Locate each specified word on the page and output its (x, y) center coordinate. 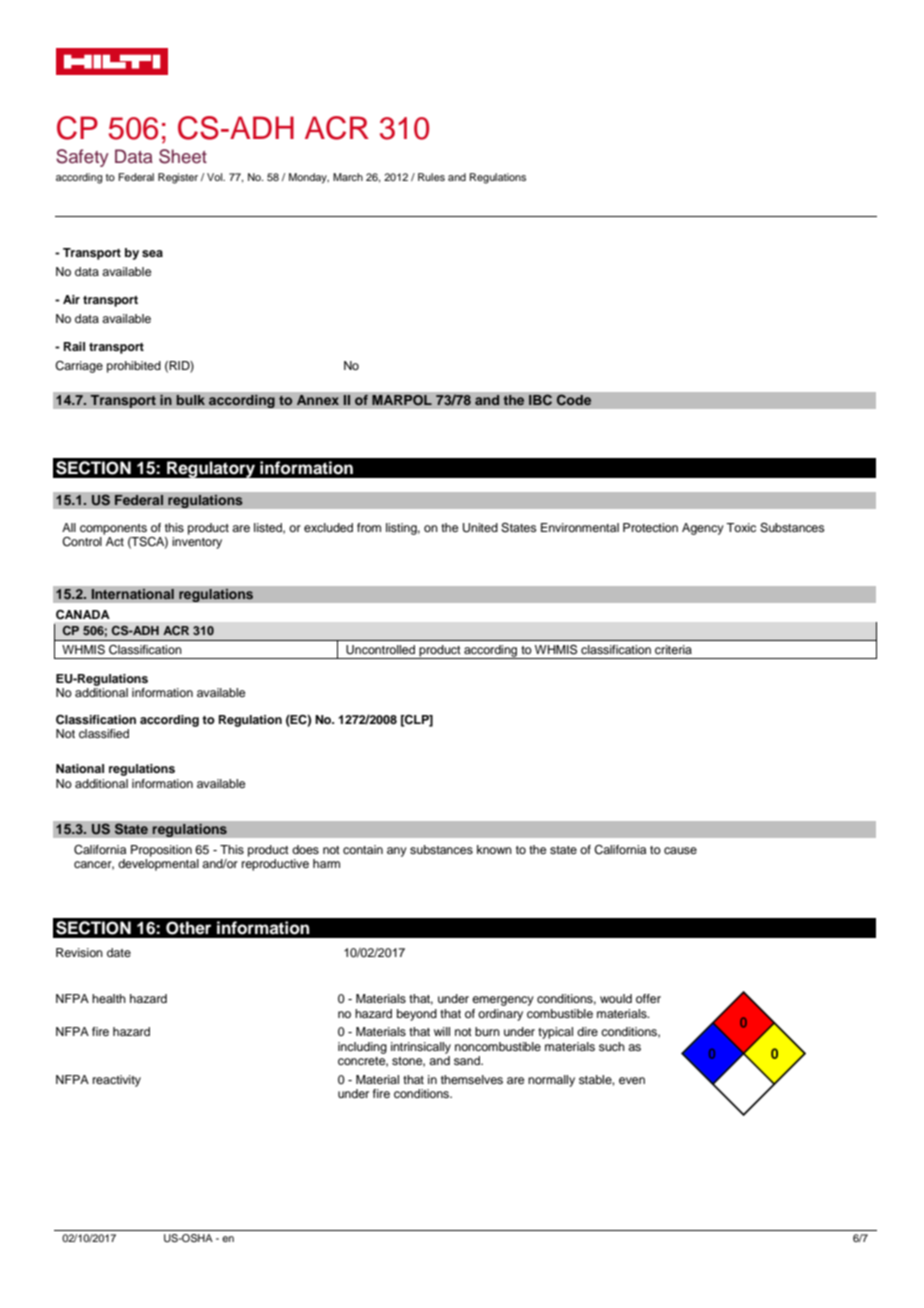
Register (178, 178)
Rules (431, 177)
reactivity (117, 1081)
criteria (673, 649)
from (369, 527)
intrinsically (421, 1048)
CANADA (83, 614)
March (348, 177)
